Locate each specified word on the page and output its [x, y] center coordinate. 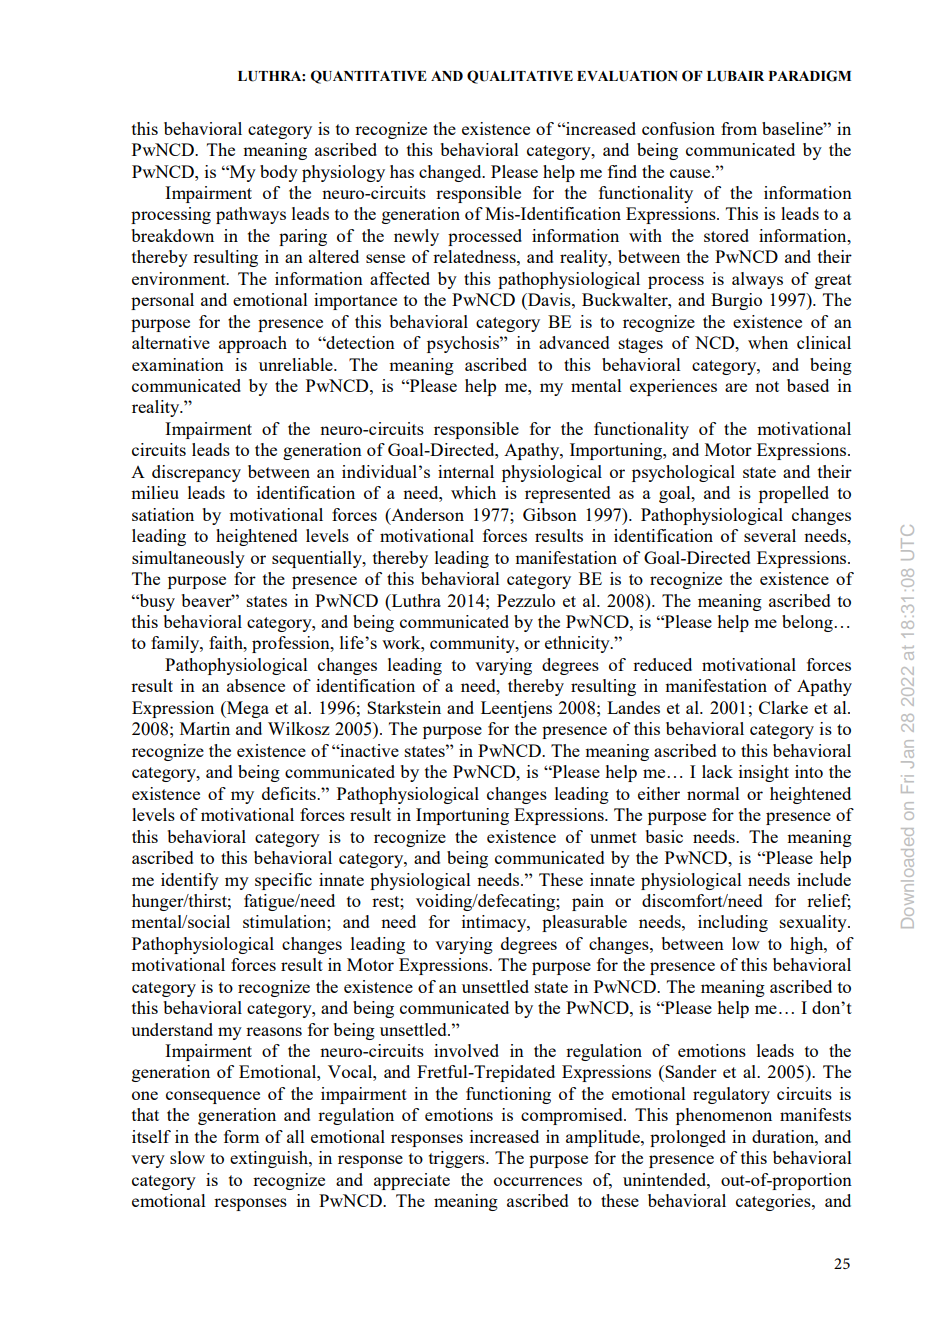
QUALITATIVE [520, 77]
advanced [574, 342]
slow [187, 1157]
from [739, 128]
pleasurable [584, 923]
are [736, 387]
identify [190, 881]
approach [253, 344]
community [473, 644]
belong [807, 623]
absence [256, 685]
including [733, 923]
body [279, 173]
